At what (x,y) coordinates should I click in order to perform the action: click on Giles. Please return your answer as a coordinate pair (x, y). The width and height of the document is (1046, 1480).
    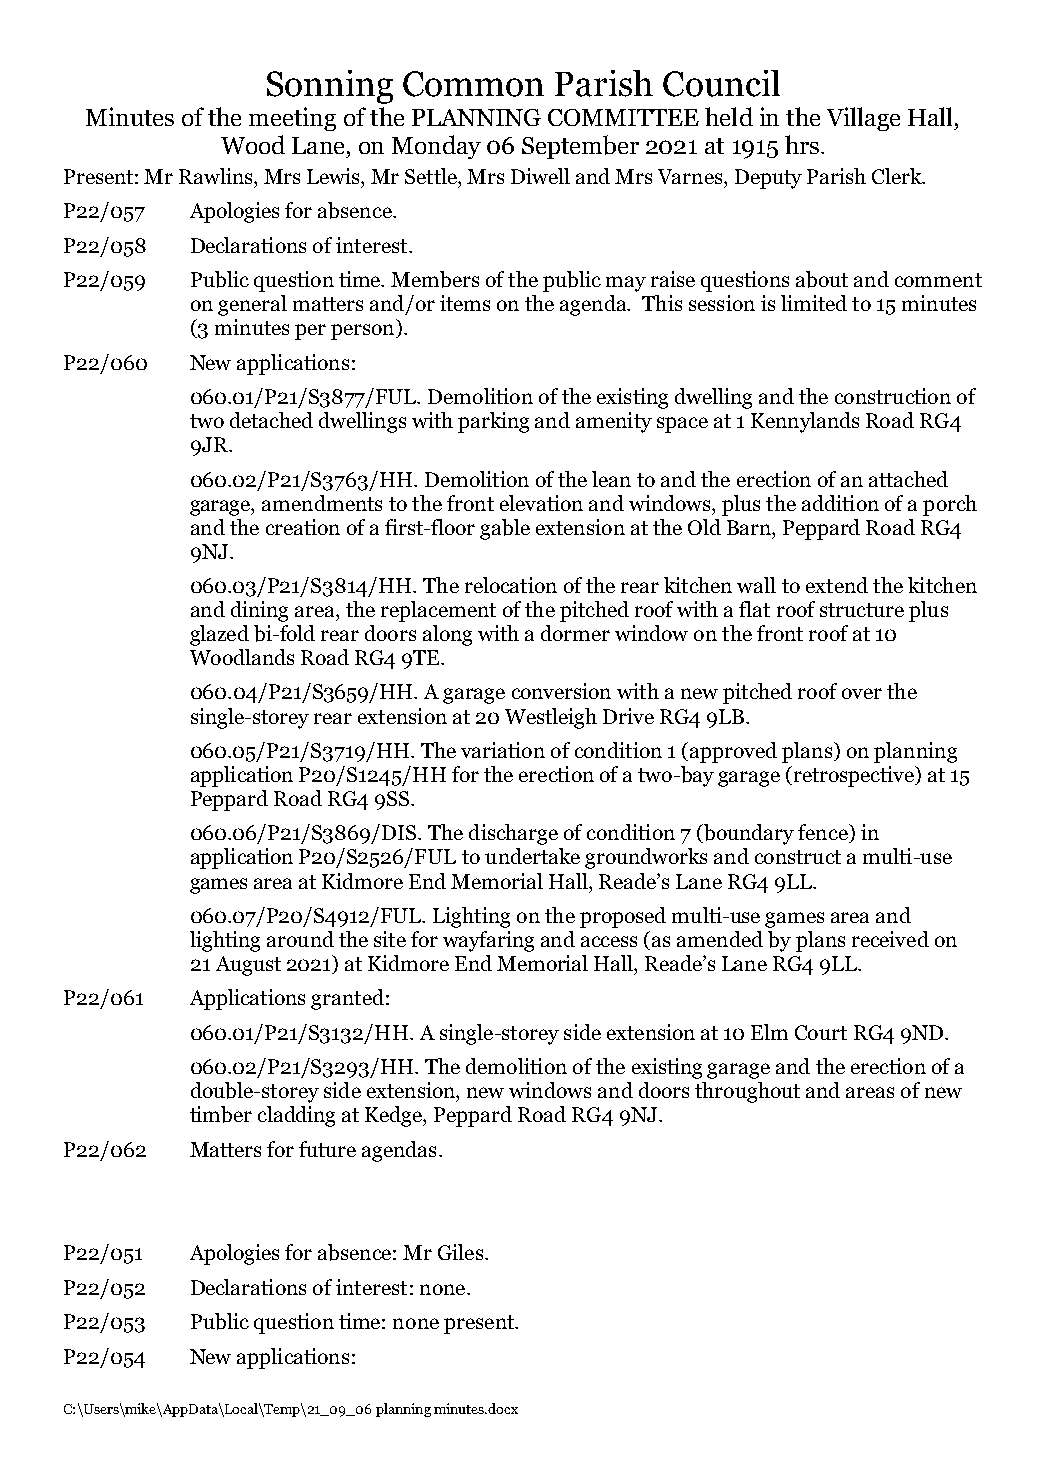
    Looking at the image, I should click on (460, 1252).
